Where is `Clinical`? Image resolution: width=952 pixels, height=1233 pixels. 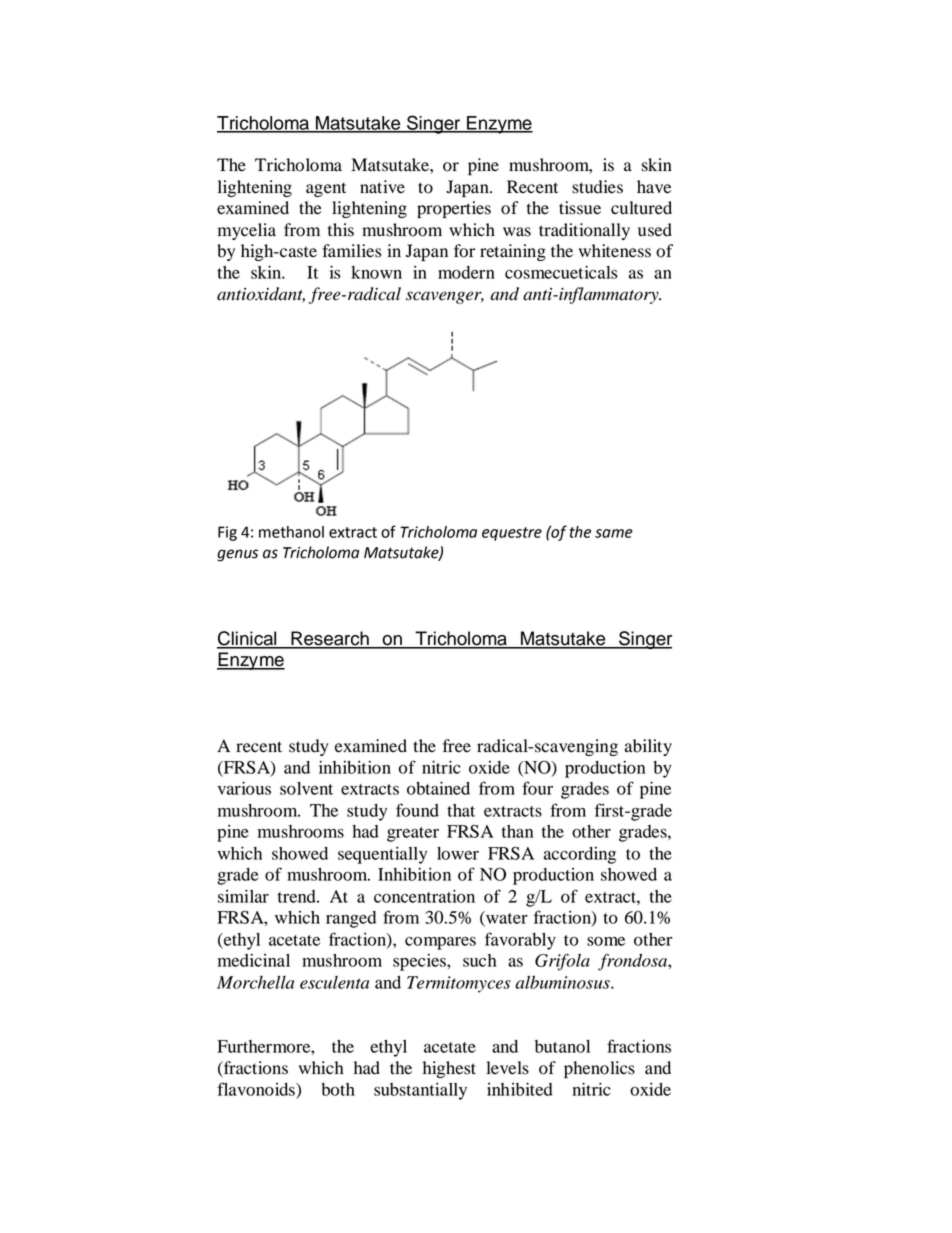 Clinical is located at coordinates (248, 639).
